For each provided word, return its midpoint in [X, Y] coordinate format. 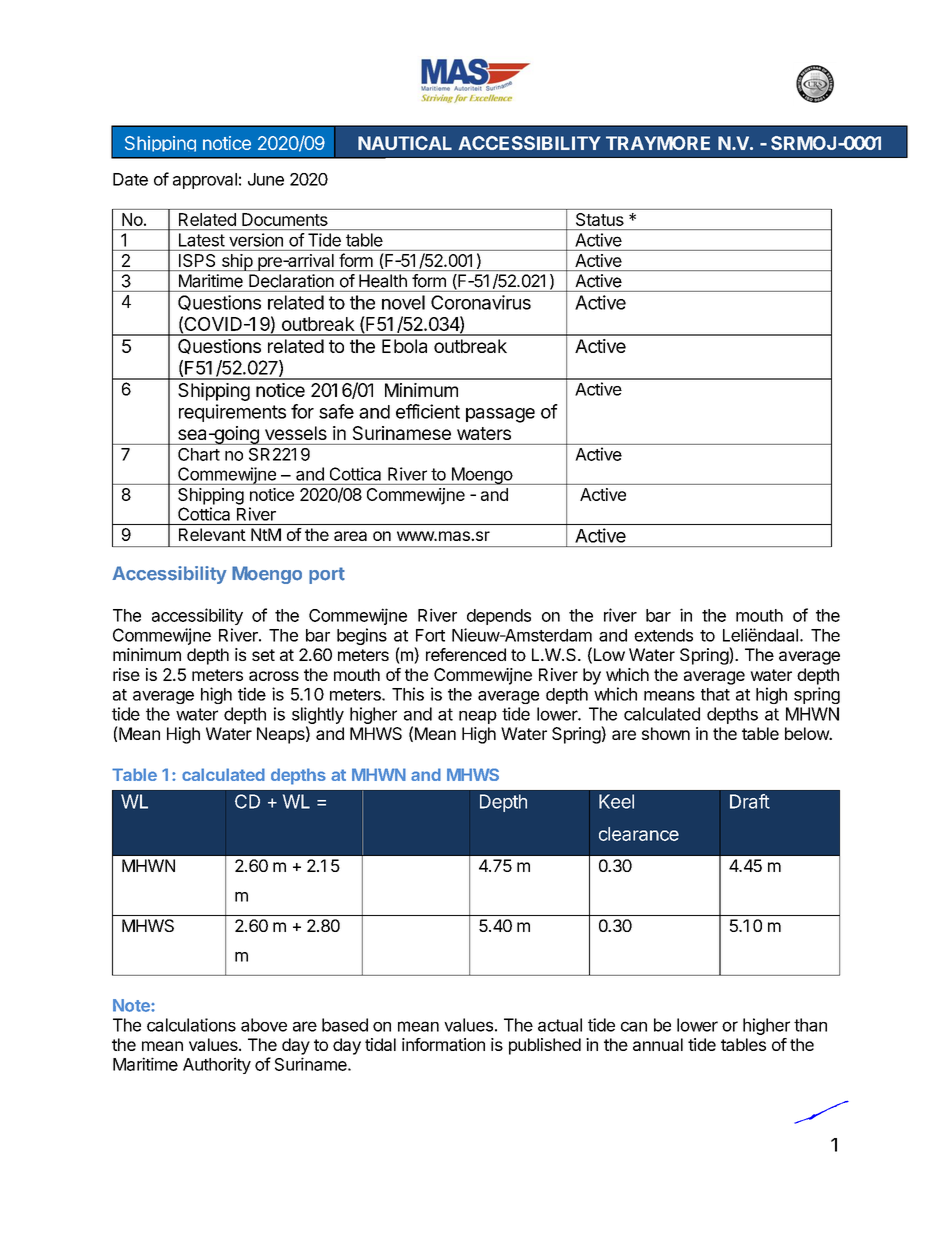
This [408, 694]
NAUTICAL [405, 143]
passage [500, 415]
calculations [191, 1025]
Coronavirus [481, 302]
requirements [232, 413]
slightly [318, 717]
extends [663, 635]
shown [666, 733]
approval [205, 181]
